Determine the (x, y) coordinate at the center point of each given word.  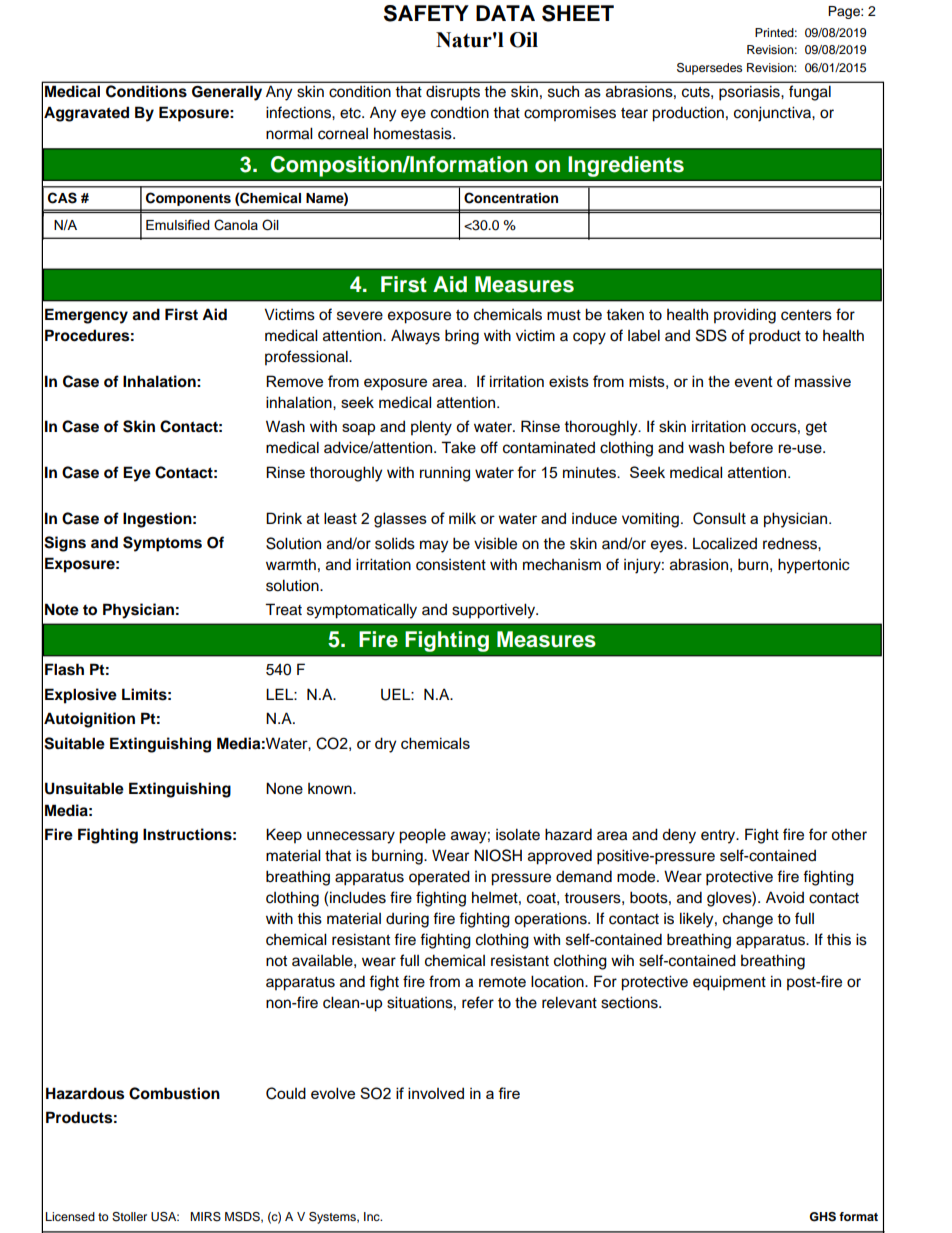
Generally (227, 93)
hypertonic (814, 566)
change (748, 920)
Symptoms (162, 544)
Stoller (129, 1217)
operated (439, 878)
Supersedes (709, 69)
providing (745, 316)
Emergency (86, 316)
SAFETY (426, 13)
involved (436, 1093)
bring (462, 337)
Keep (284, 836)
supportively (494, 611)
